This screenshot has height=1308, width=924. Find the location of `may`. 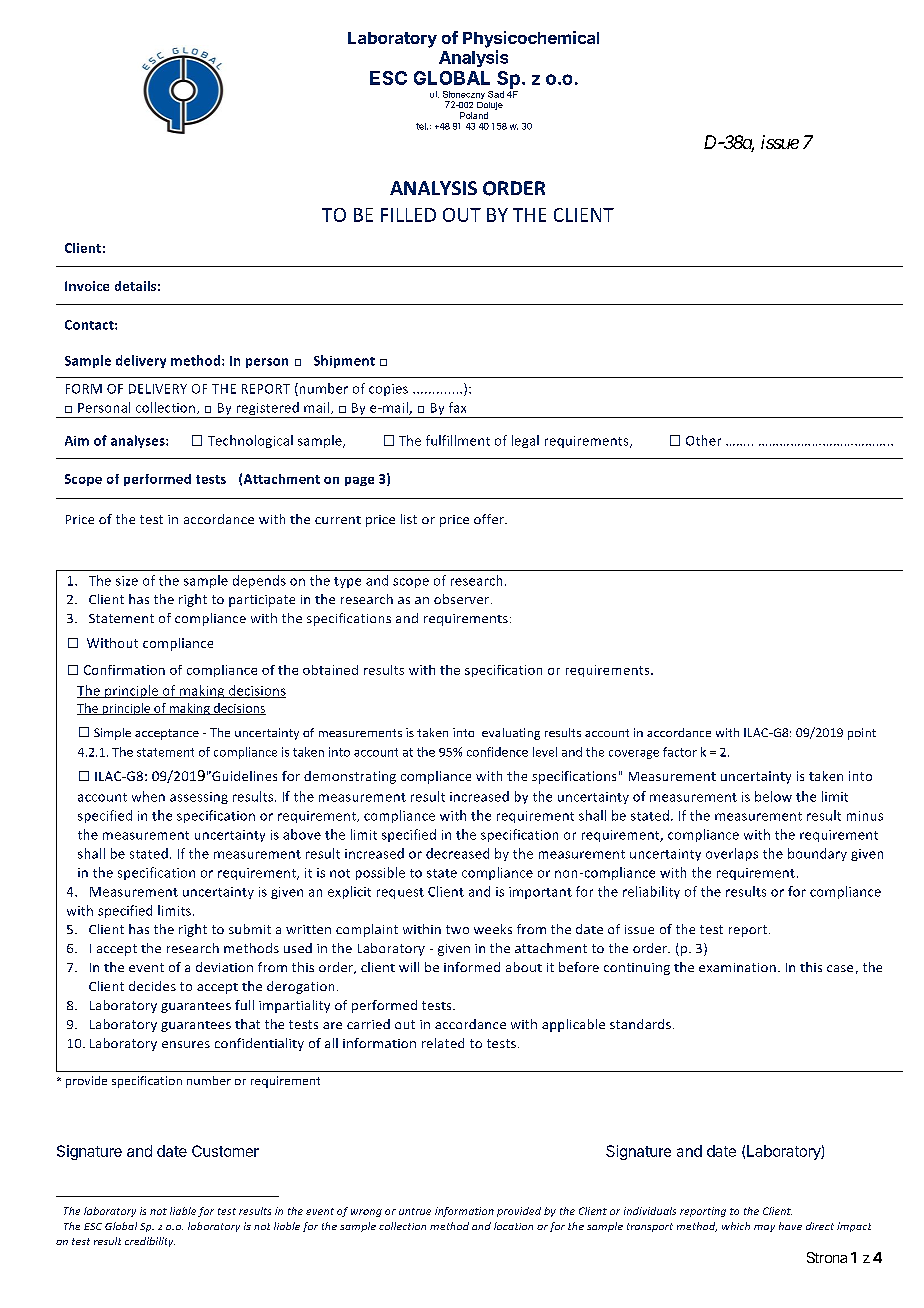

may is located at coordinates (764, 1228).
